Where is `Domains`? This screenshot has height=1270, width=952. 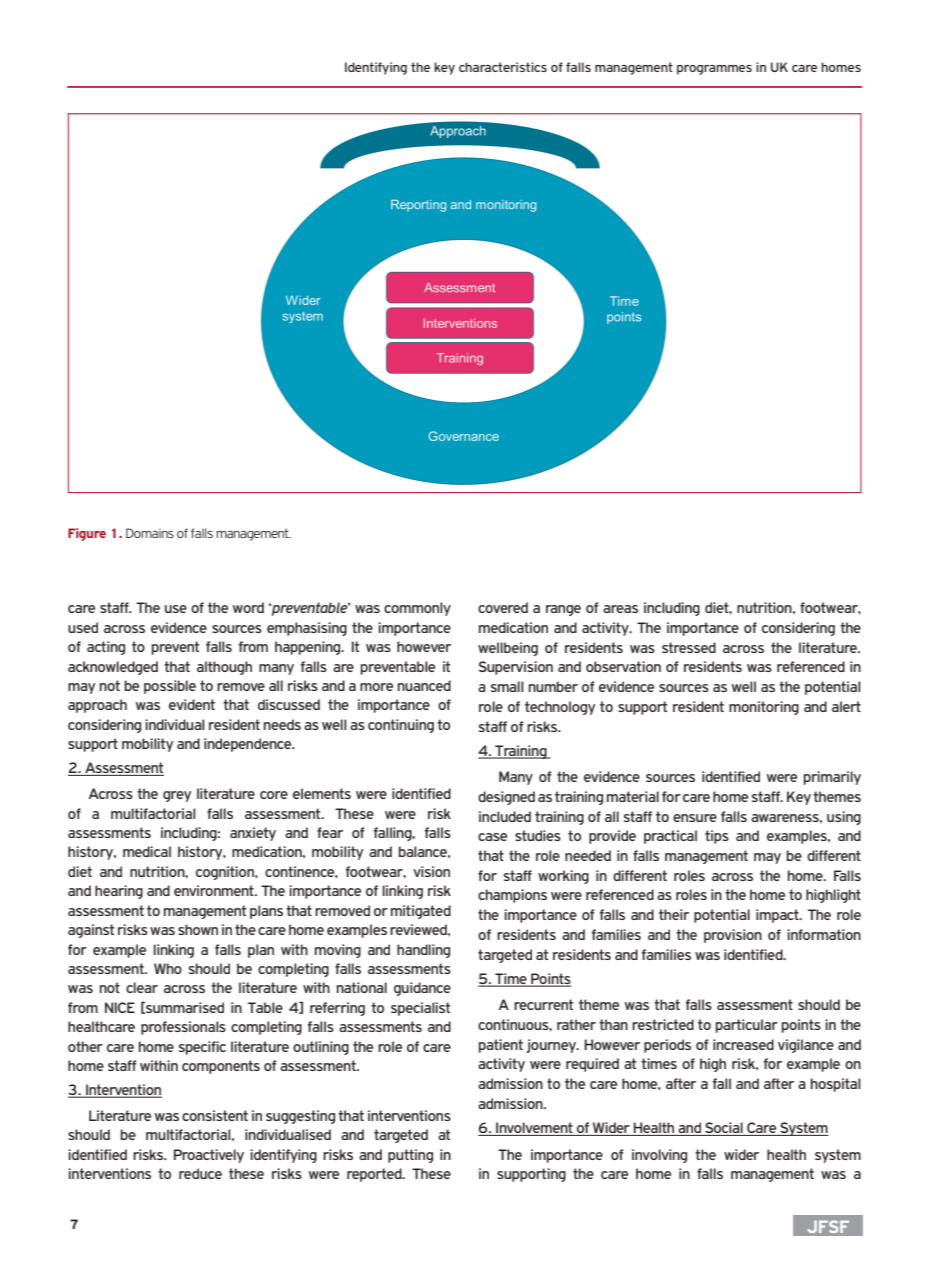 Domains is located at coordinates (150, 533).
